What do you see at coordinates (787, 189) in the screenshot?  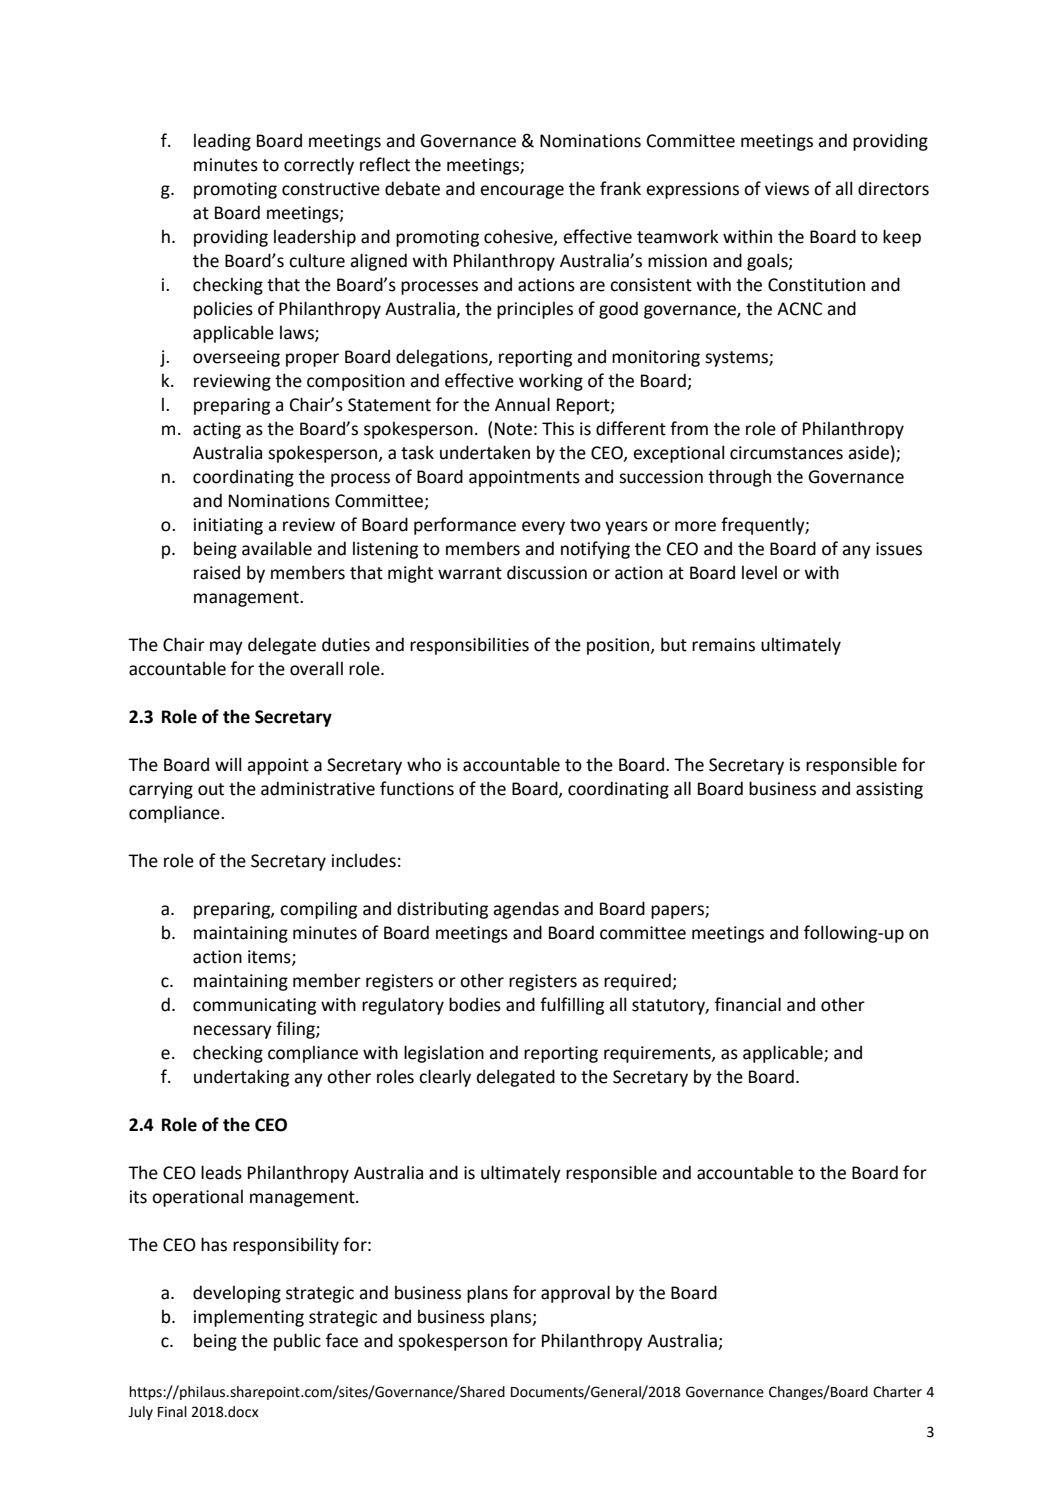 I see `views` at bounding box center [787, 189].
